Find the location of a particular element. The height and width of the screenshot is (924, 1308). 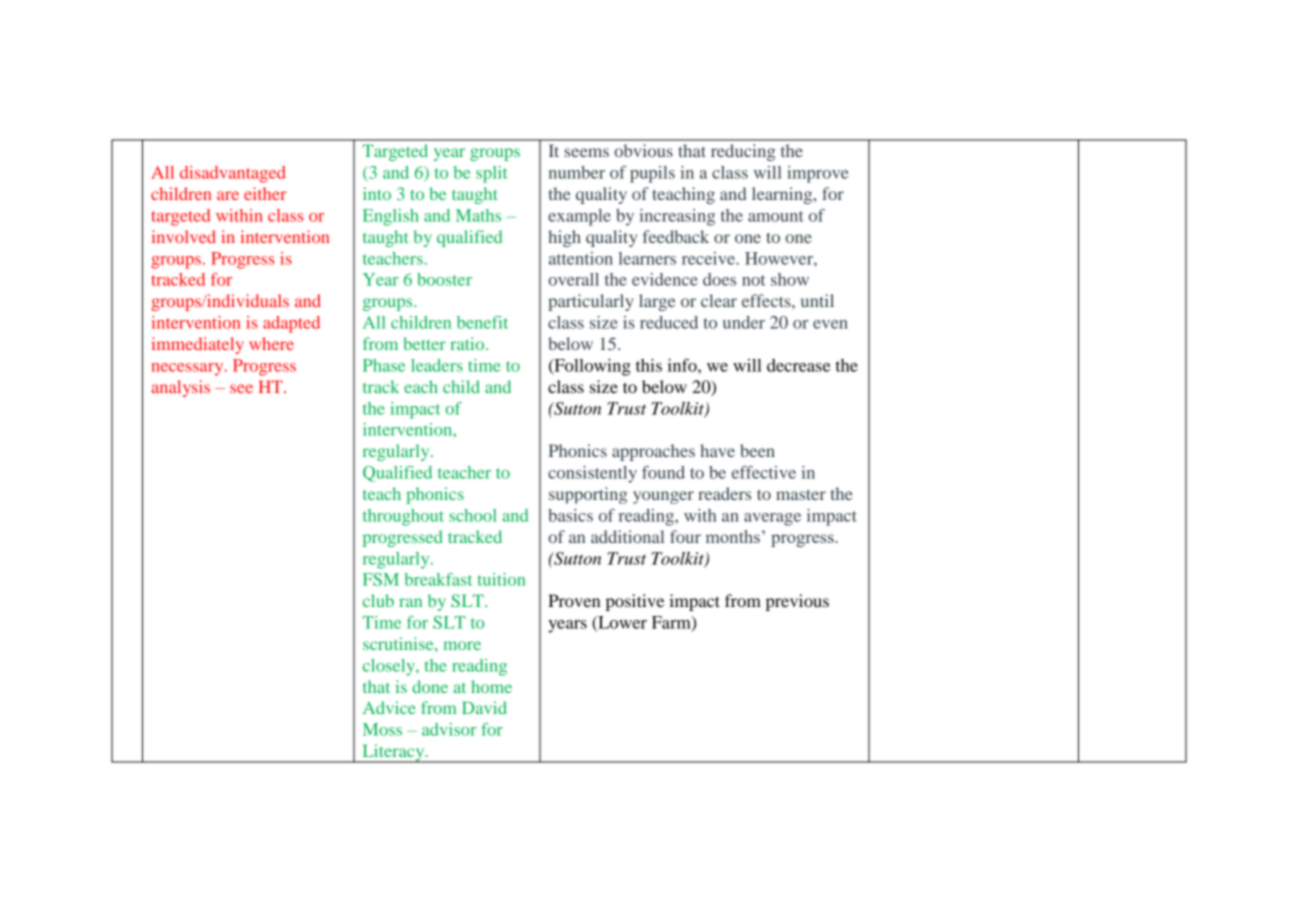

school is located at coordinates (473, 515).
